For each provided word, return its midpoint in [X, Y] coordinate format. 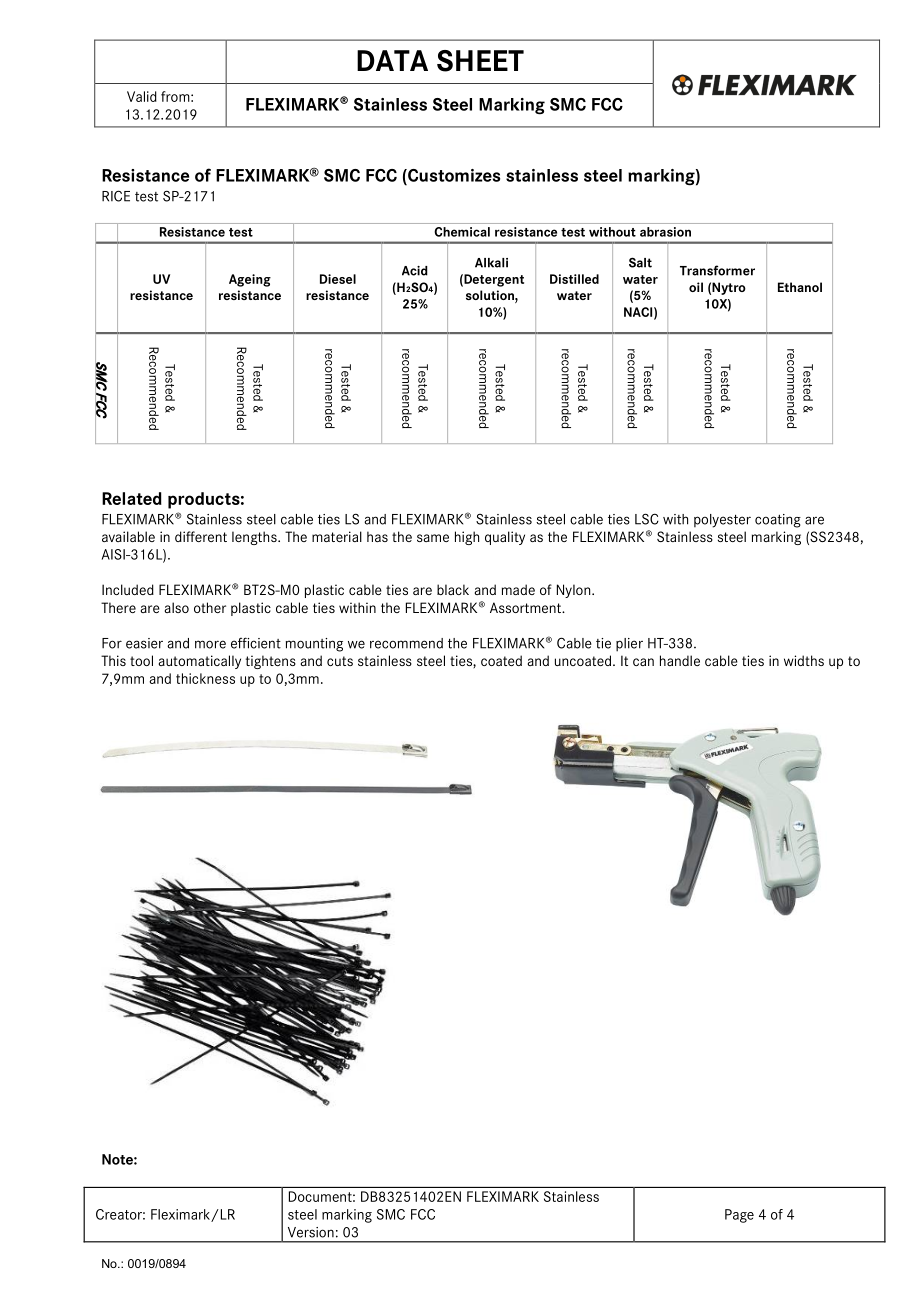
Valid [142, 96]
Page [739, 1216]
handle [680, 660]
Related [132, 498]
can [643, 662]
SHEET [480, 61]
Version [311, 1232]
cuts [340, 661]
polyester [722, 521]
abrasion [665, 232]
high [467, 538]
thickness [205, 678]
